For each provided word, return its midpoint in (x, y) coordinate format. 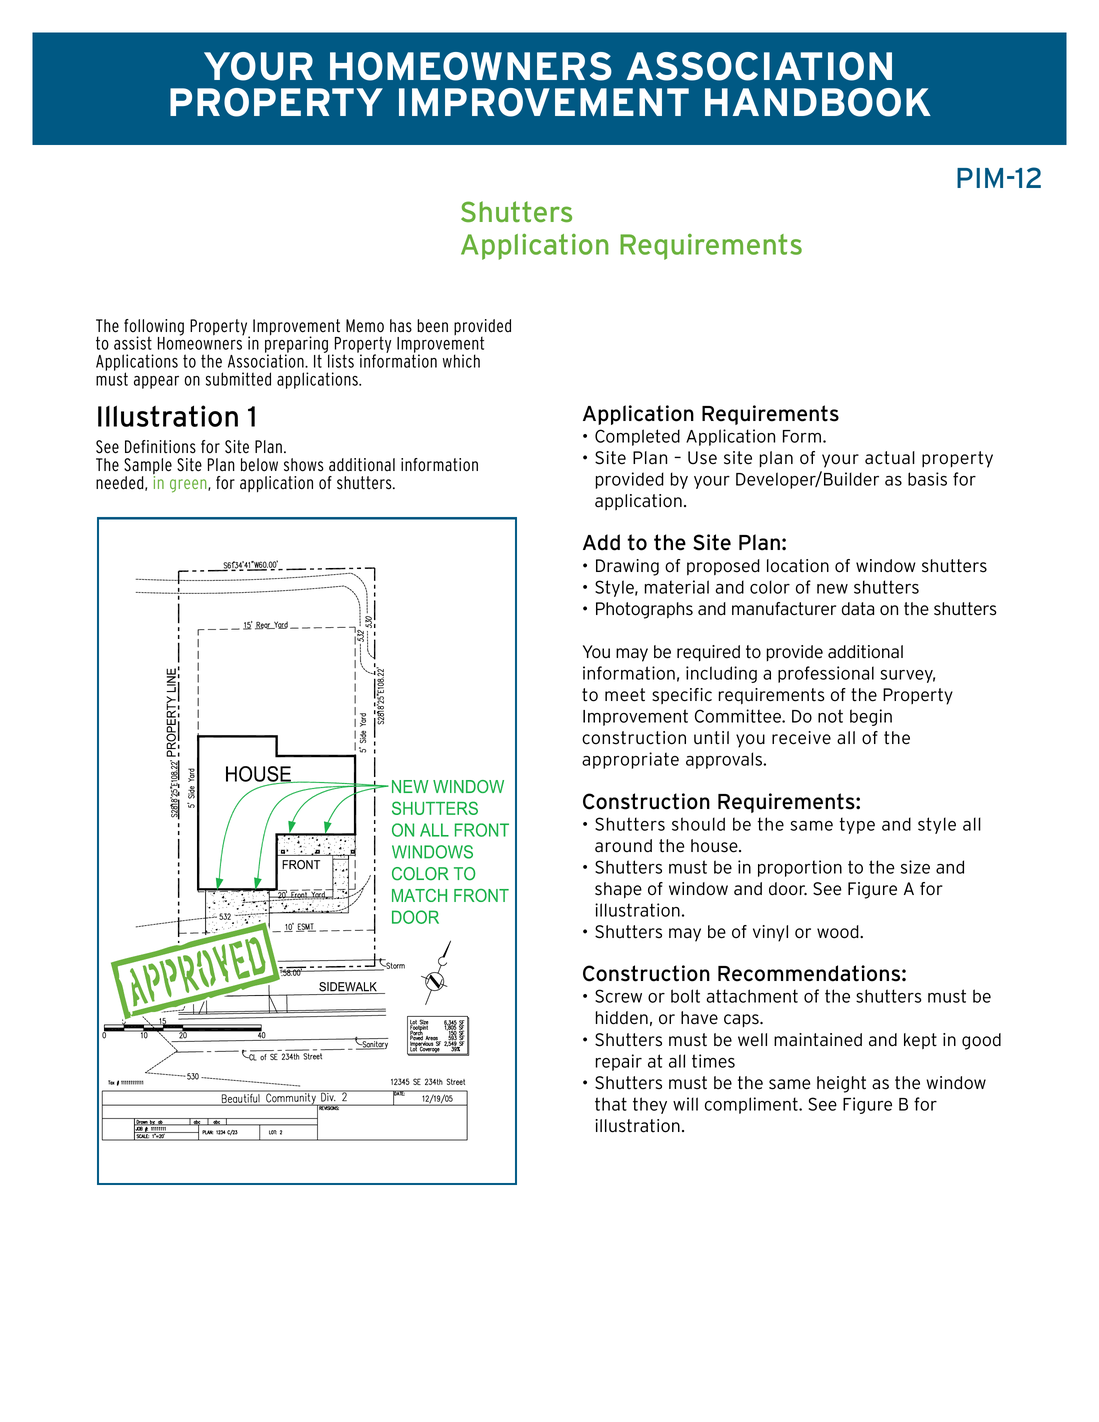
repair (619, 1062)
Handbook (818, 102)
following (154, 328)
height (841, 1084)
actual (890, 458)
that (611, 1104)
